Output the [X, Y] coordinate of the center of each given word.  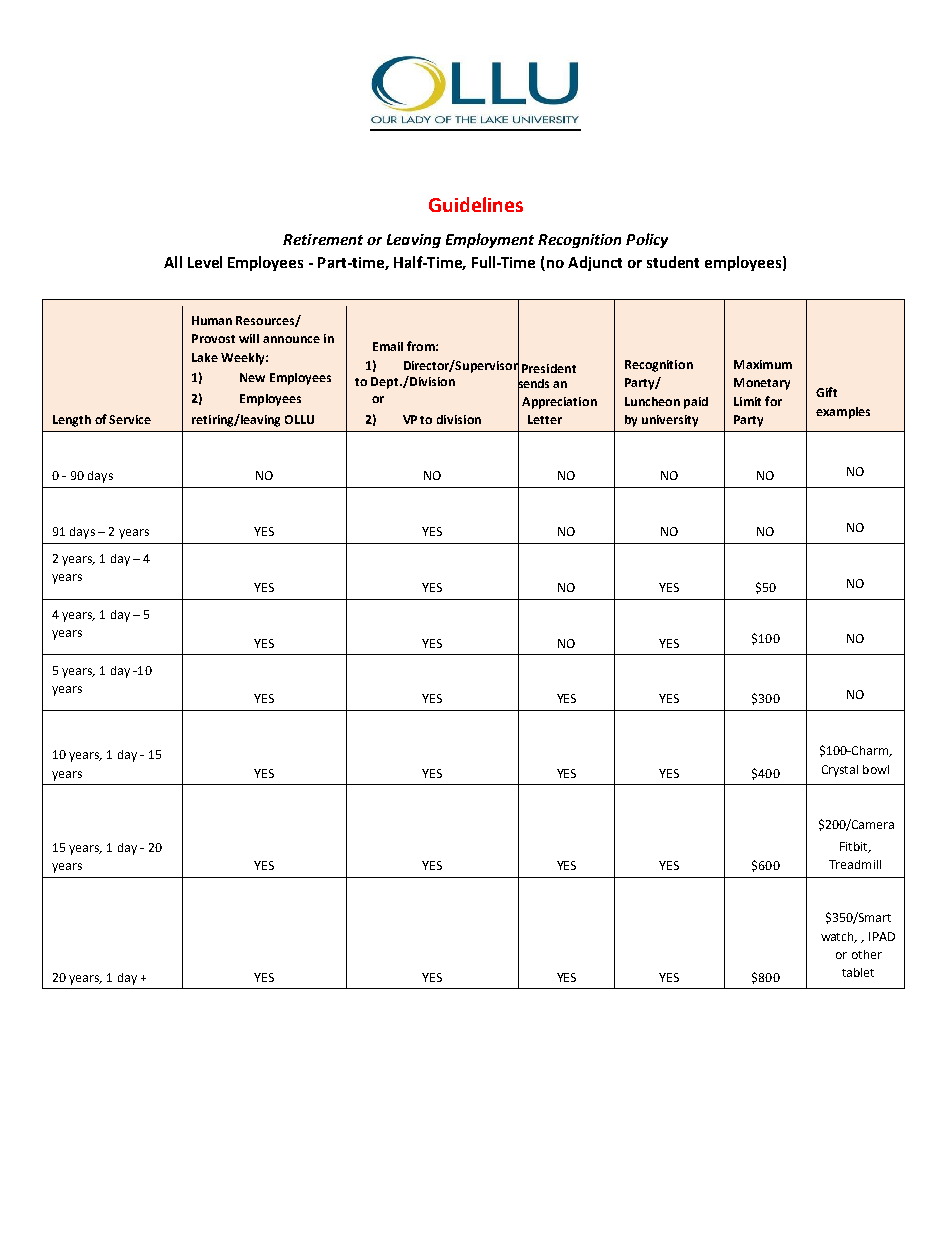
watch [839, 937]
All [173, 262]
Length [72, 421]
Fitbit [855, 847]
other [867, 954]
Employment [490, 240]
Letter [545, 419]
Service [130, 419]
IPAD [882, 936]
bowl [876, 769]
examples [843, 413]
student [673, 262]
